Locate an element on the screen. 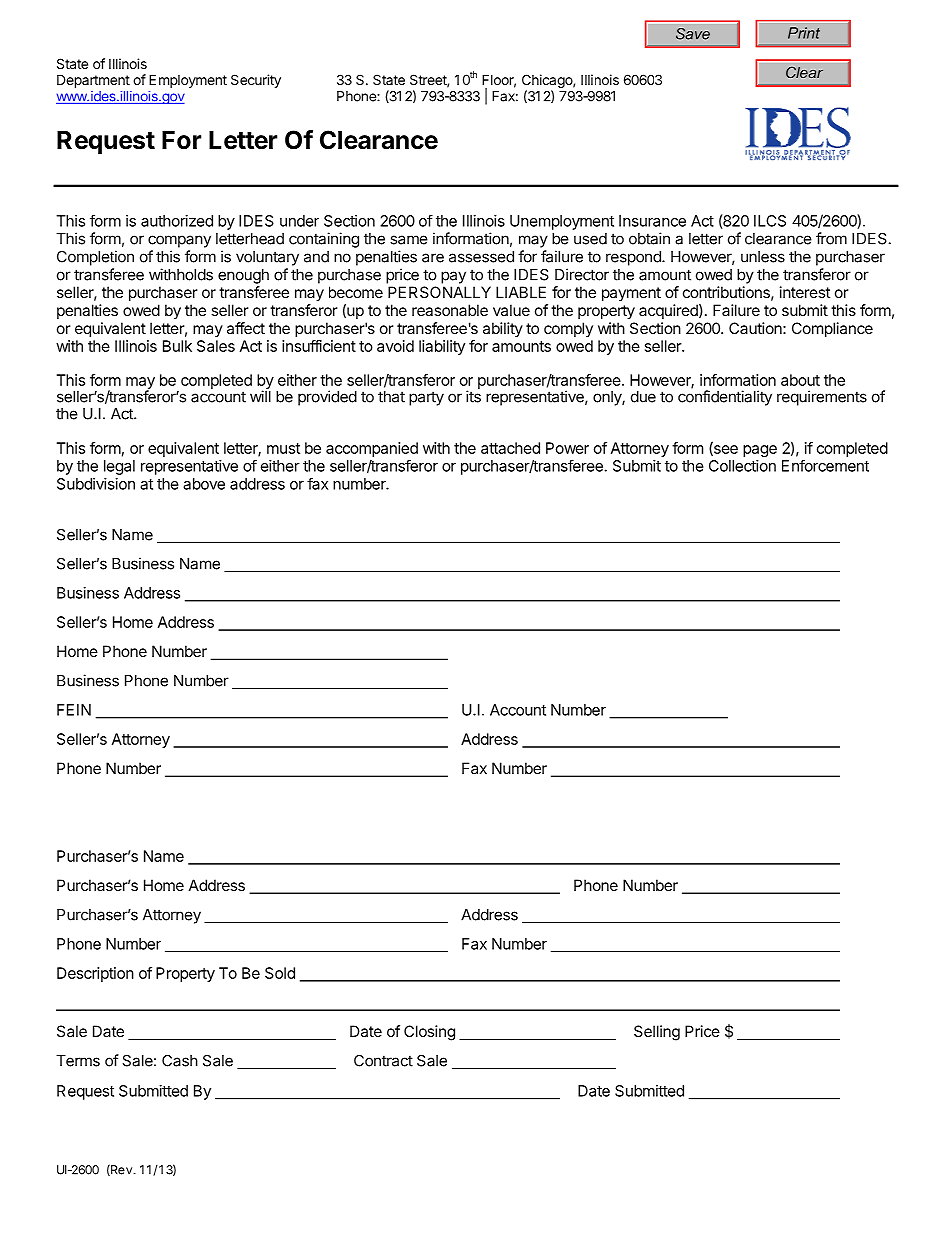 This screenshot has height=1233, width=952. Cash is located at coordinates (180, 1060).
